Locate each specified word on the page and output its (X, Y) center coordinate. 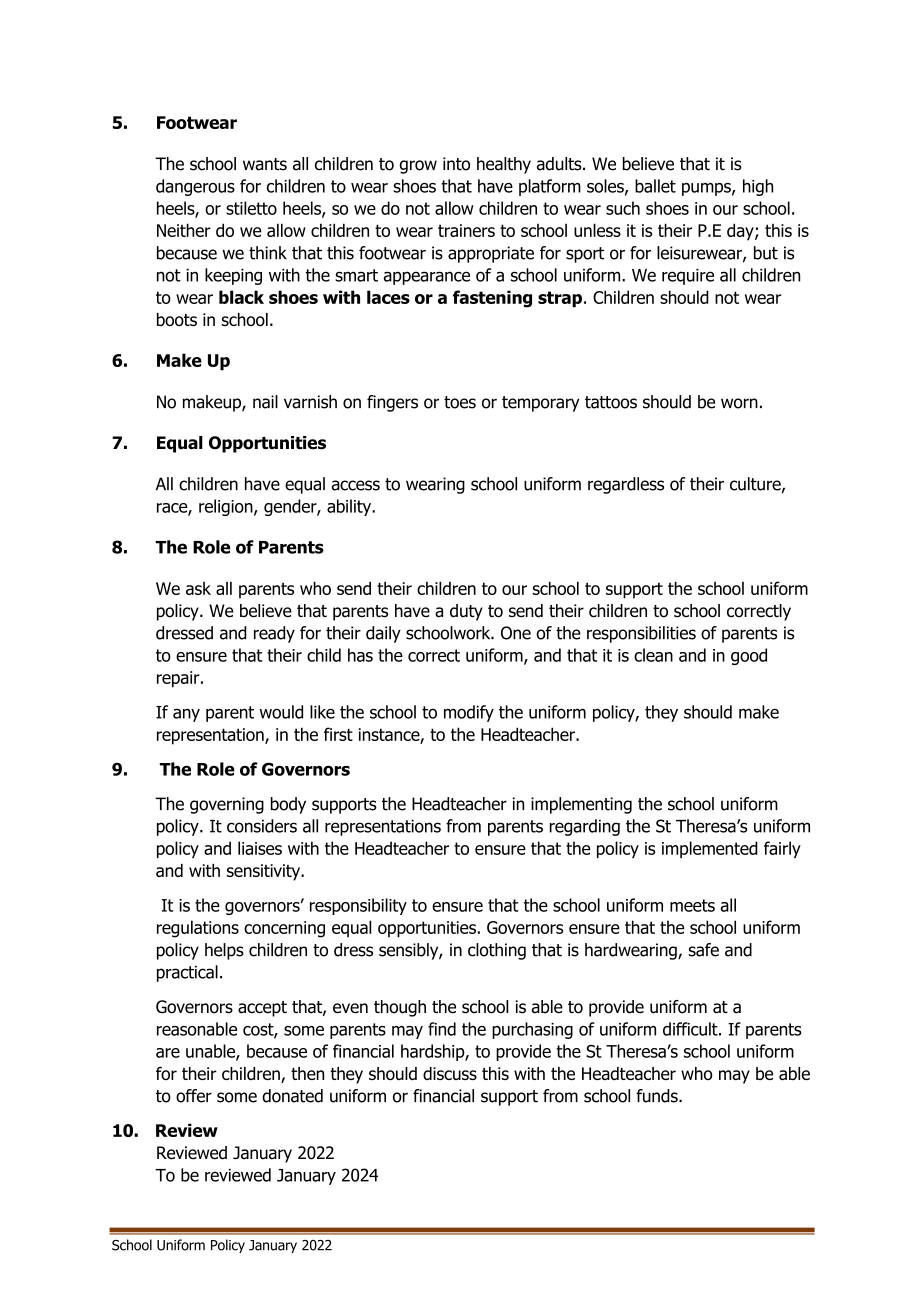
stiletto (251, 208)
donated (292, 1096)
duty (466, 612)
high (758, 187)
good (749, 656)
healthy (504, 165)
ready (274, 634)
